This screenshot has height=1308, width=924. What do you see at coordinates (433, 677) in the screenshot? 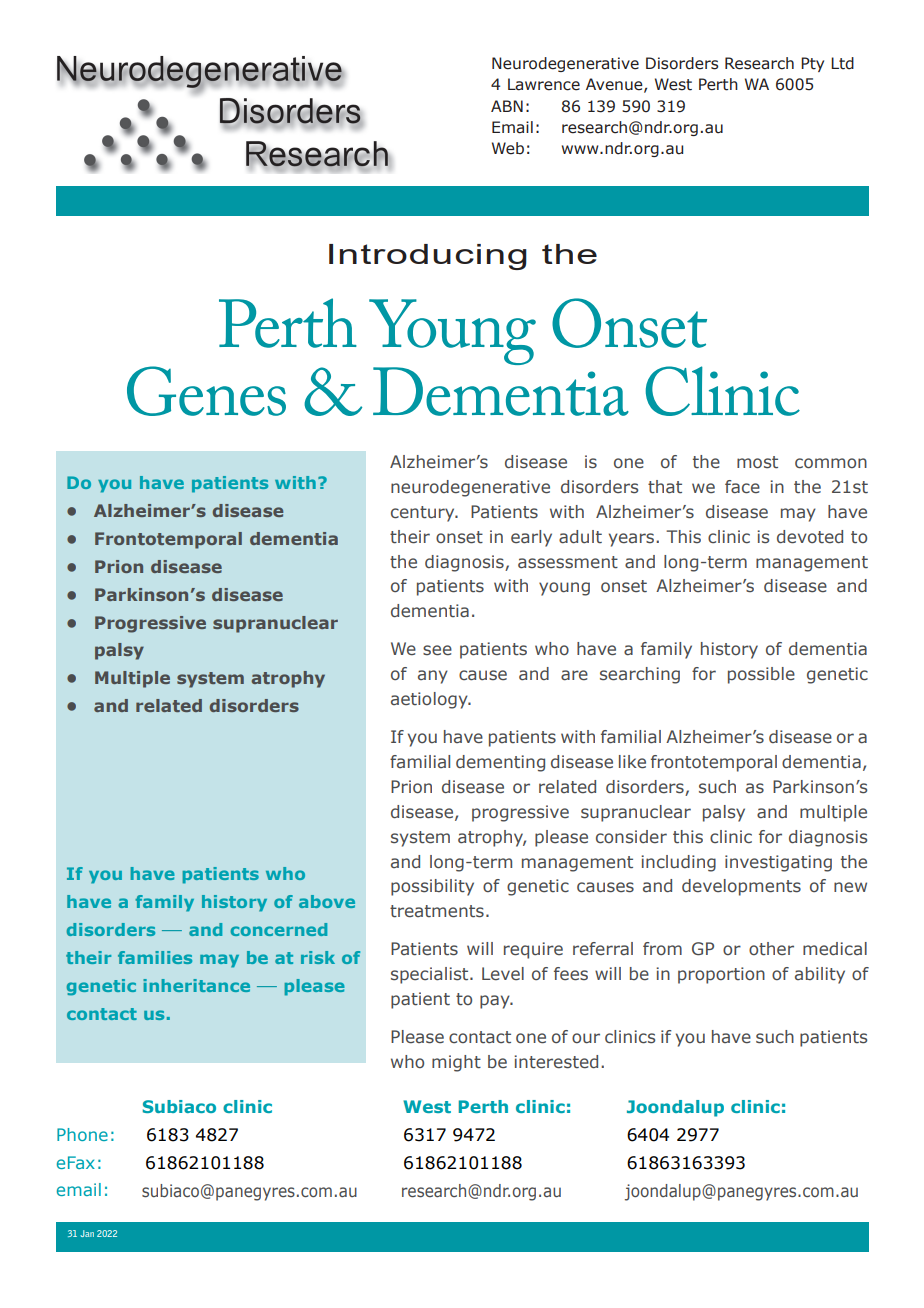
I see `any` at bounding box center [433, 677].
